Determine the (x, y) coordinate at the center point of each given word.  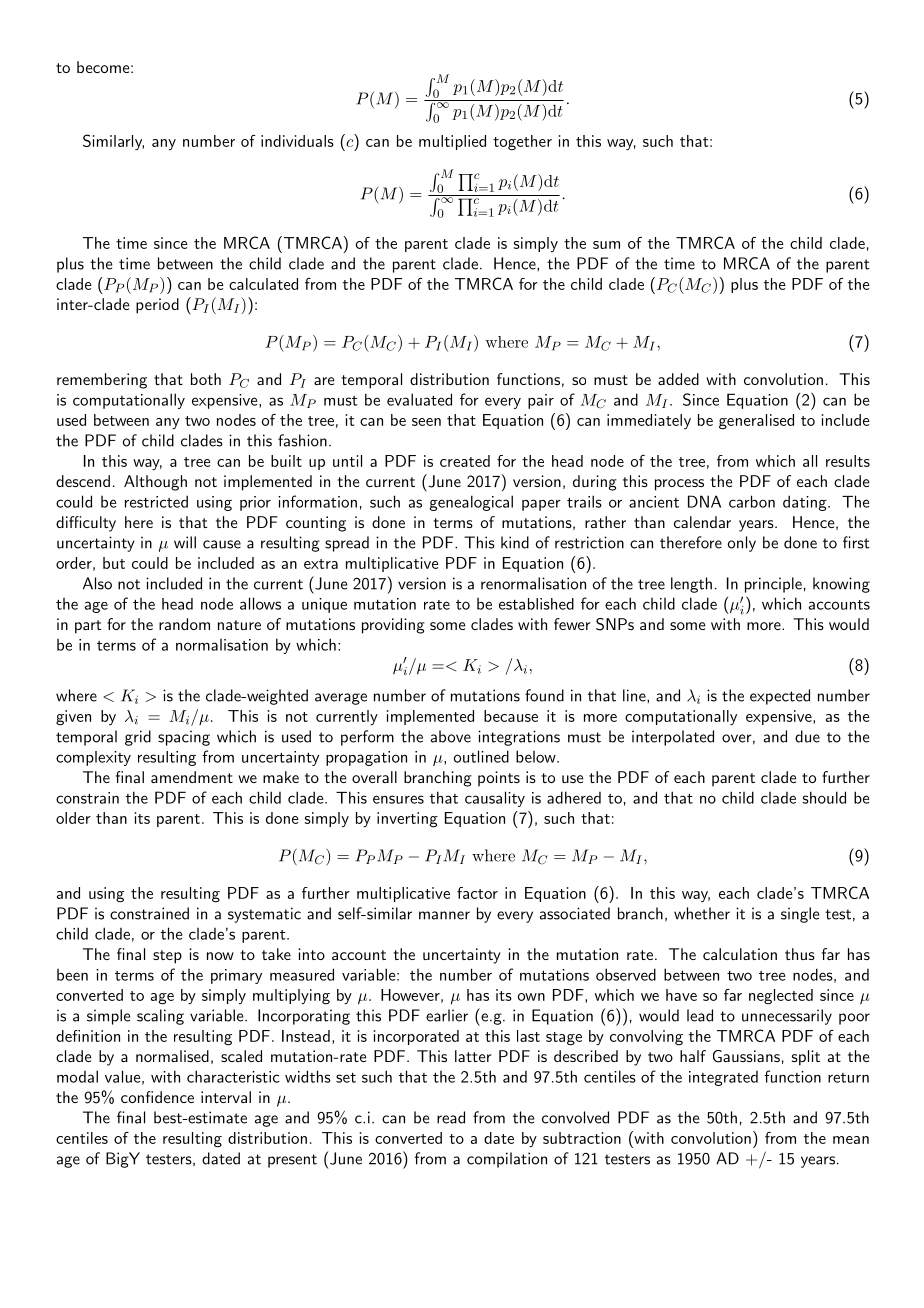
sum (606, 245)
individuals (297, 141)
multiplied (452, 142)
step (167, 957)
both (206, 379)
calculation (740, 954)
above (451, 736)
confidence (157, 1097)
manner (444, 915)
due (807, 736)
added (678, 379)
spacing (184, 738)
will (185, 542)
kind (515, 542)
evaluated (419, 399)
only (742, 544)
